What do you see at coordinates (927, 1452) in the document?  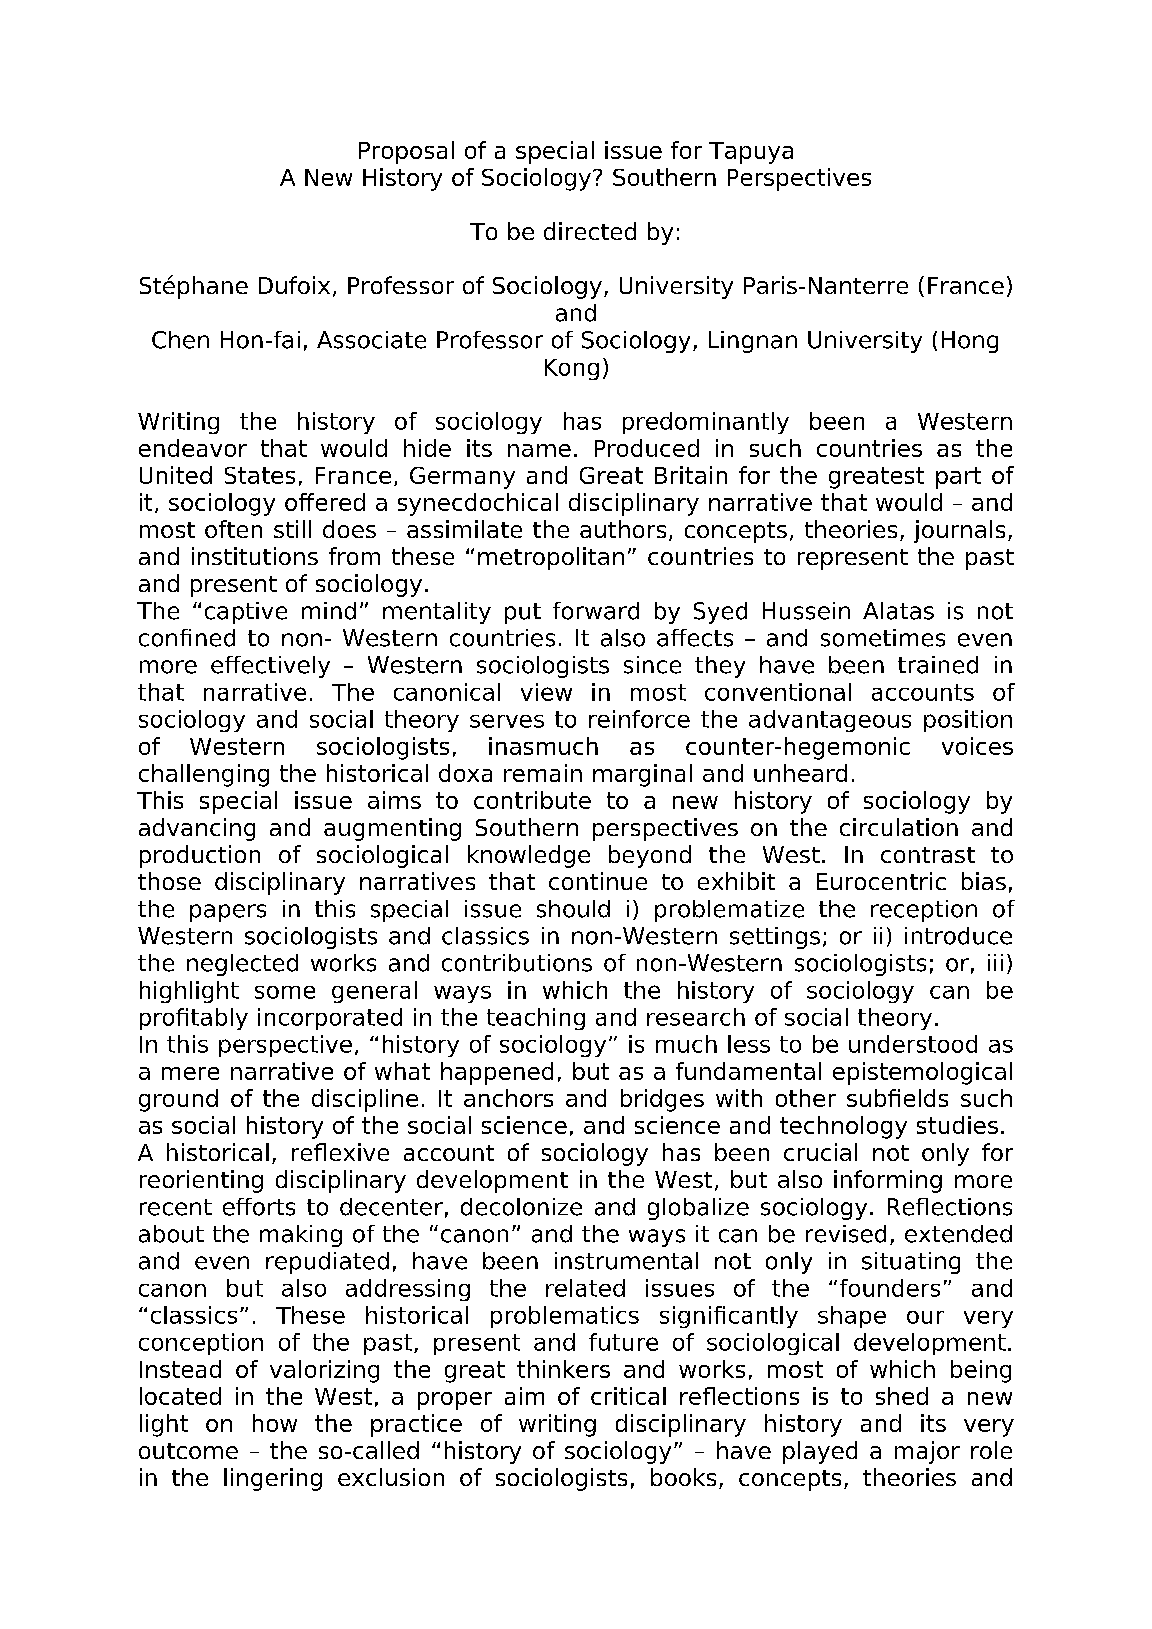 I see `major` at bounding box center [927, 1452].
